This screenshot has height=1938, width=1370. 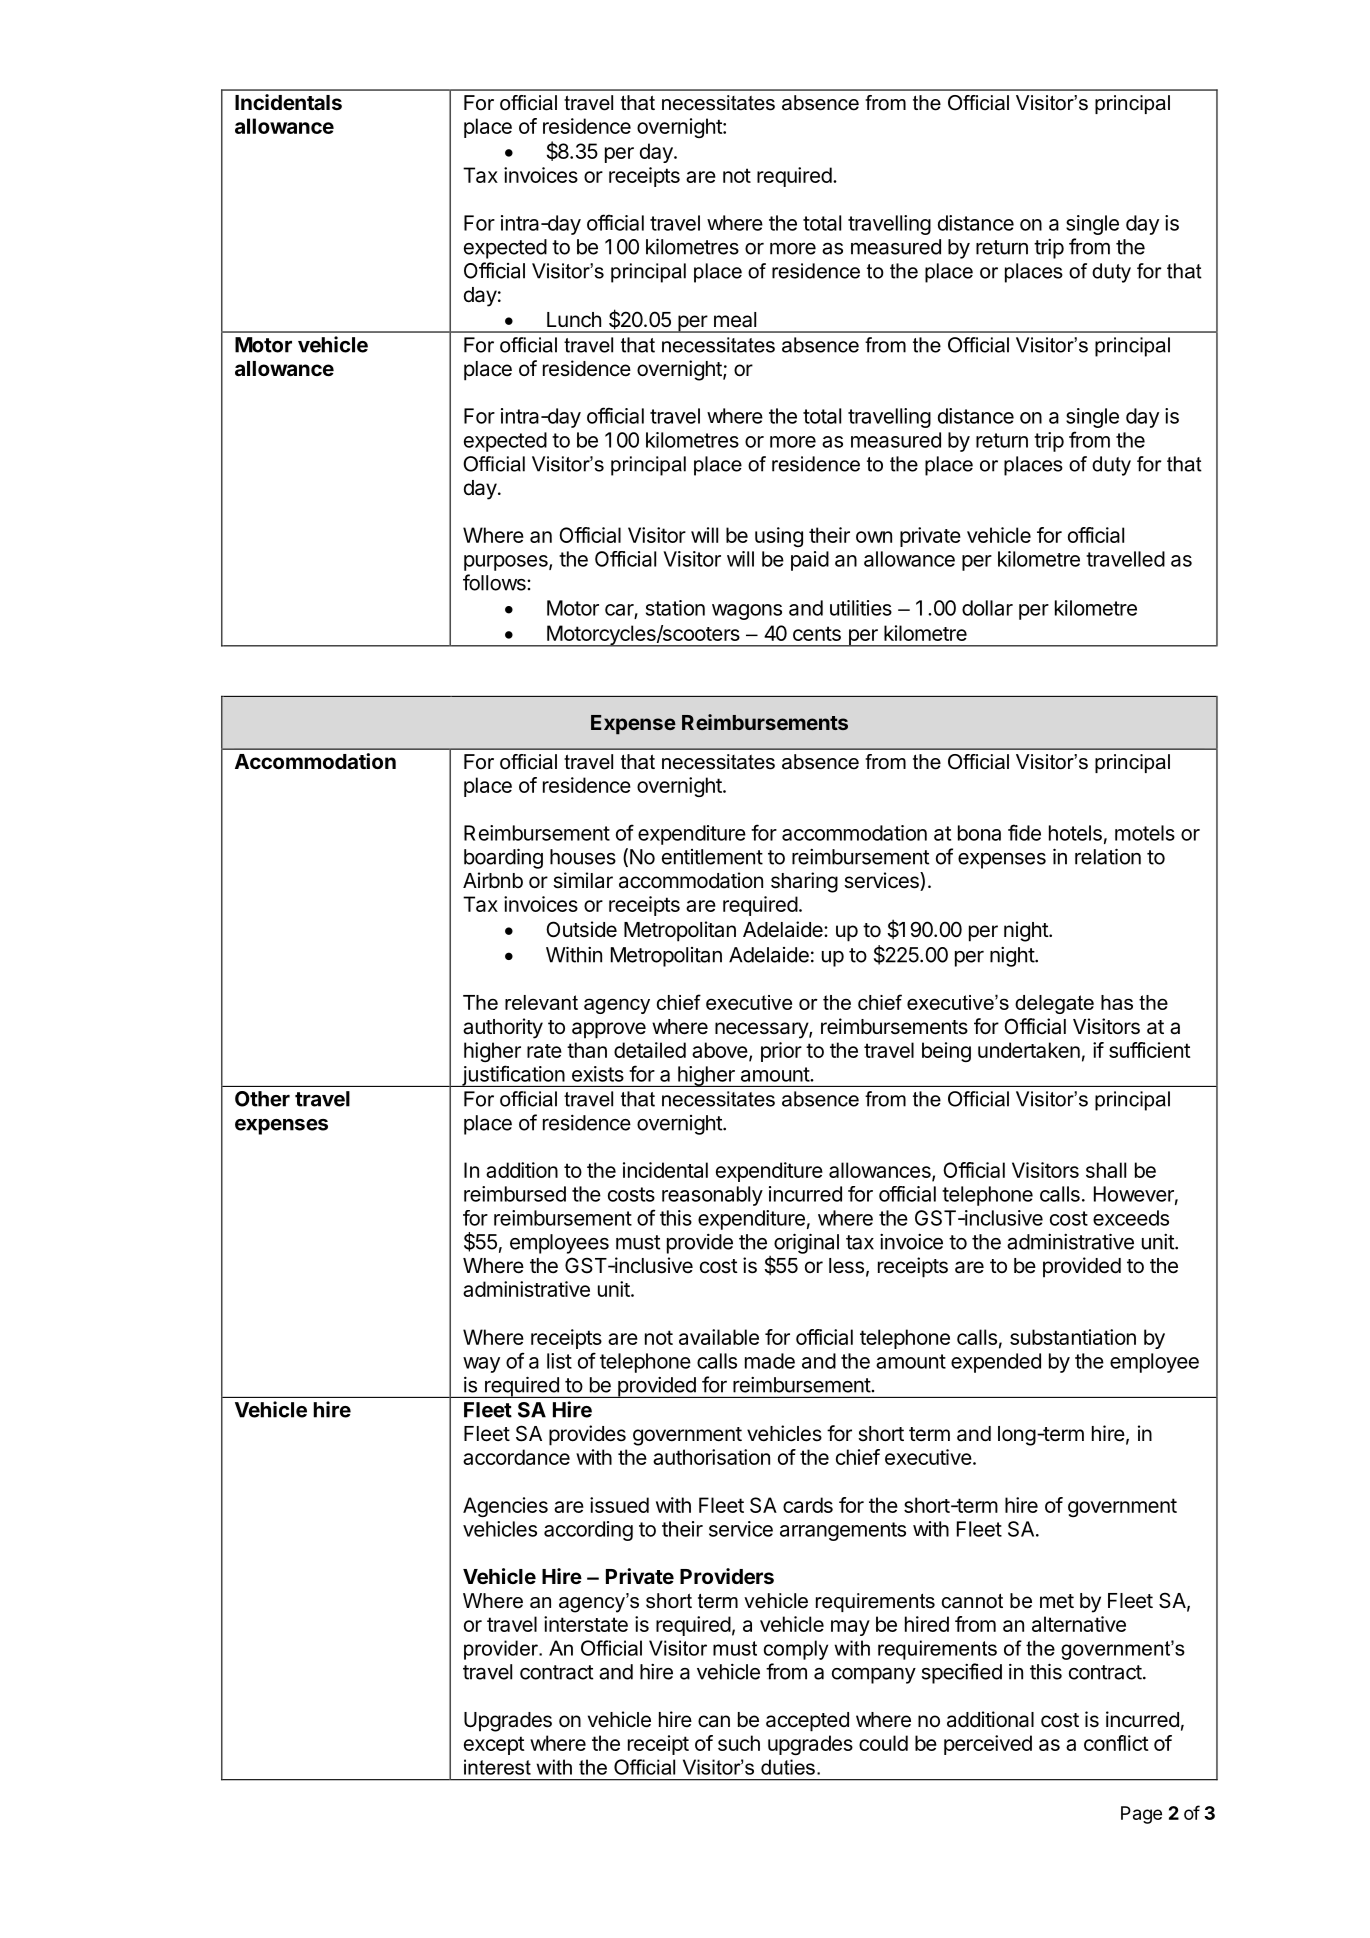 What do you see at coordinates (1029, 1050) in the screenshot?
I see `undertaken` at bounding box center [1029, 1050].
